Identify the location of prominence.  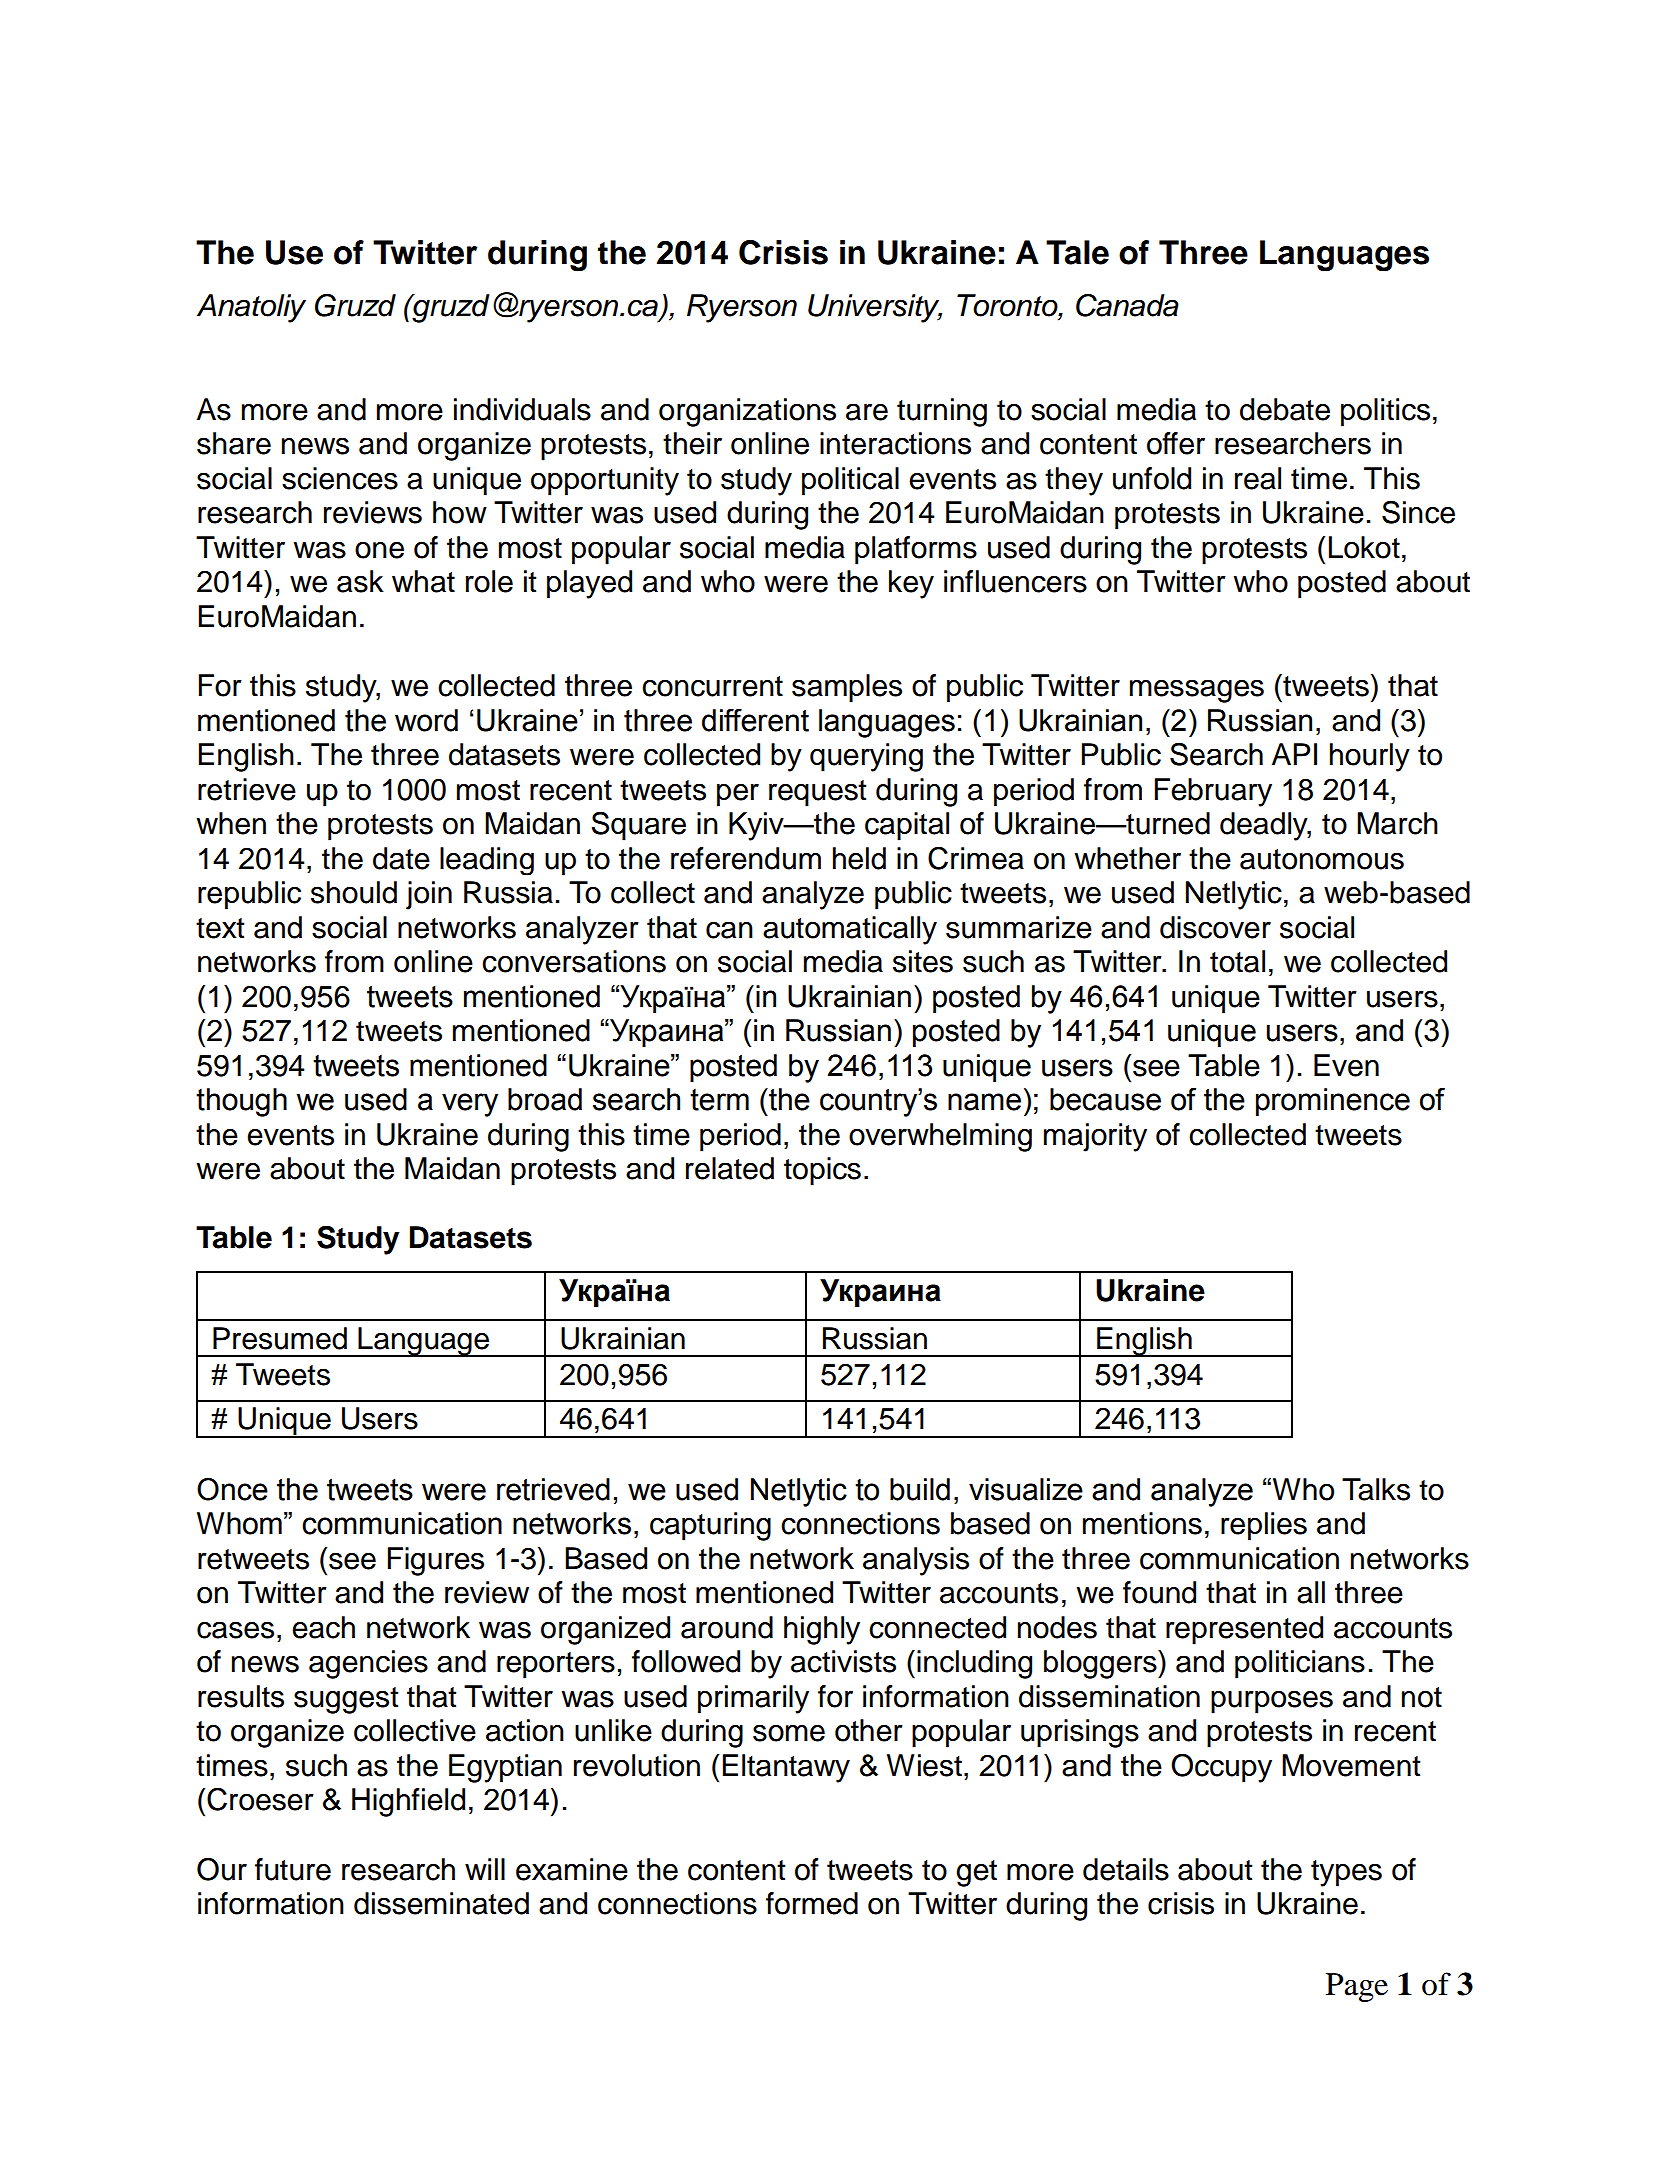
(1333, 1102).
